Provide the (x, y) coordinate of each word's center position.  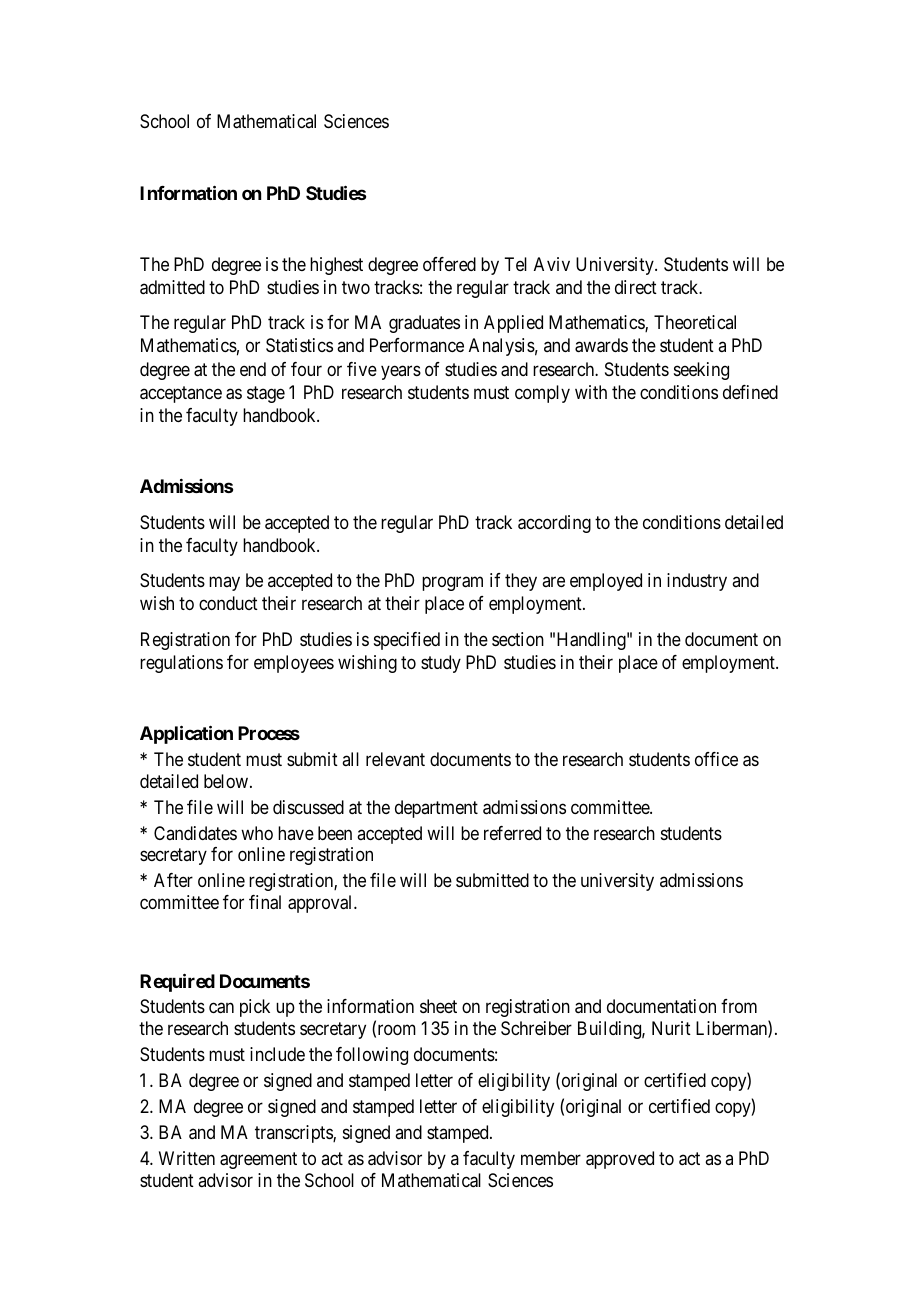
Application (186, 735)
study (441, 664)
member (551, 1158)
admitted (172, 287)
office (716, 759)
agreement (258, 1160)
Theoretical (695, 322)
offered (449, 264)
